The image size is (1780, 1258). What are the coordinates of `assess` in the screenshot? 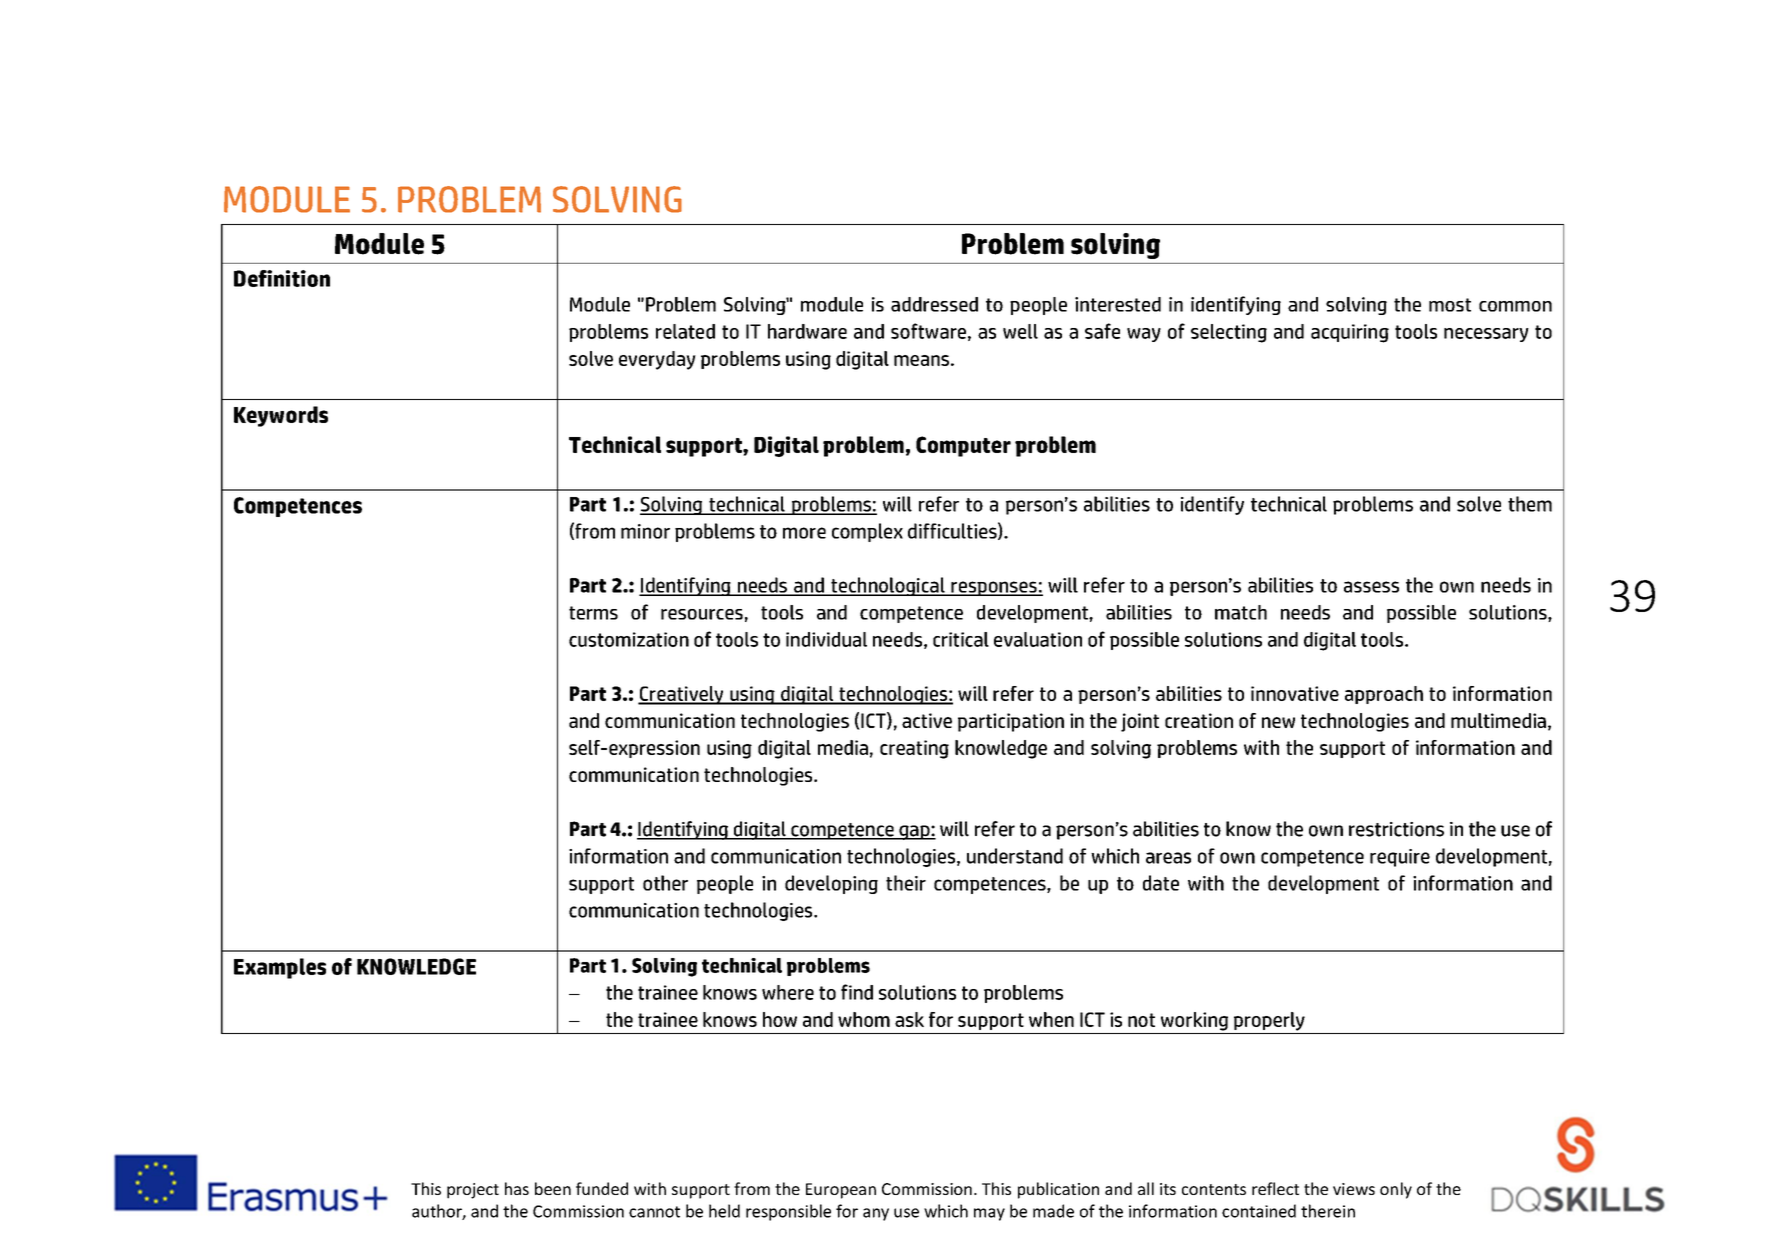 It's located at (1371, 587).
